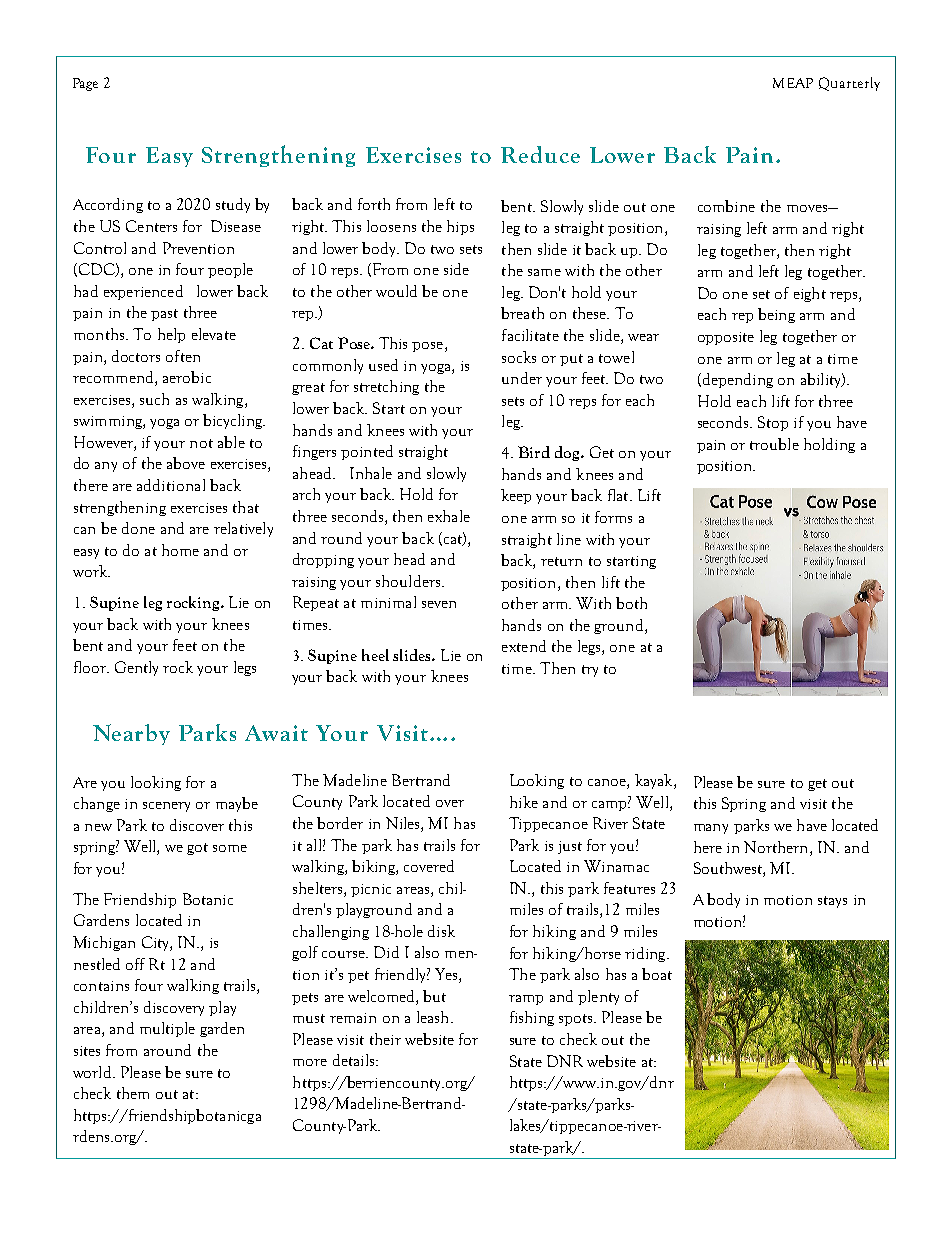  What do you see at coordinates (519, 357) in the screenshot?
I see `socks` at bounding box center [519, 357].
